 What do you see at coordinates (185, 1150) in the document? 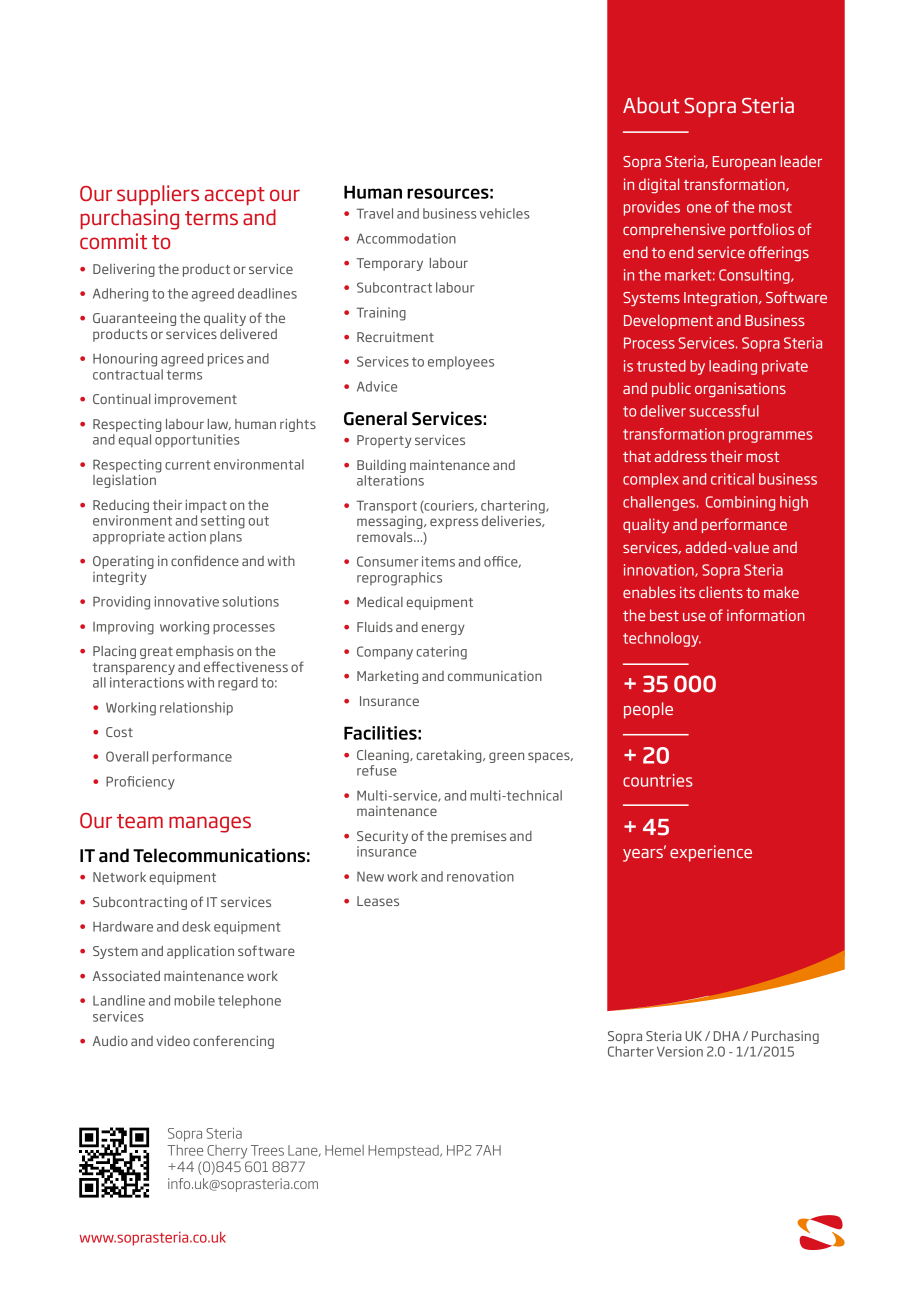
I see `Three` at bounding box center [185, 1150].
